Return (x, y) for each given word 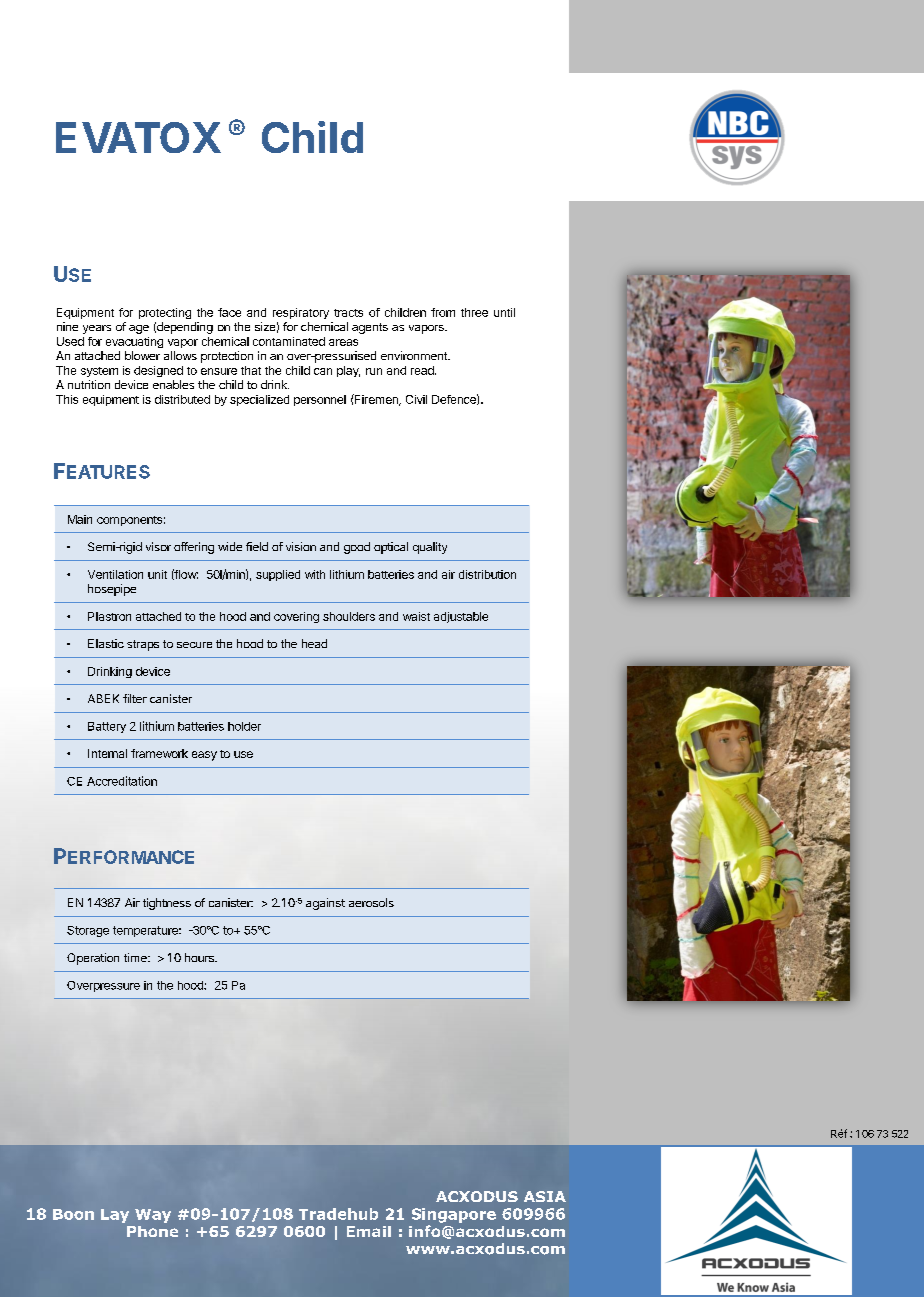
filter (135, 698)
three (474, 312)
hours (200, 957)
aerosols (371, 902)
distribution (487, 574)
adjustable (461, 617)
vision (301, 546)
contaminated (289, 341)
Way (153, 1216)
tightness (167, 904)
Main (80, 519)
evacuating (134, 342)
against (325, 904)
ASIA (545, 1196)
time (136, 957)
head (314, 643)
